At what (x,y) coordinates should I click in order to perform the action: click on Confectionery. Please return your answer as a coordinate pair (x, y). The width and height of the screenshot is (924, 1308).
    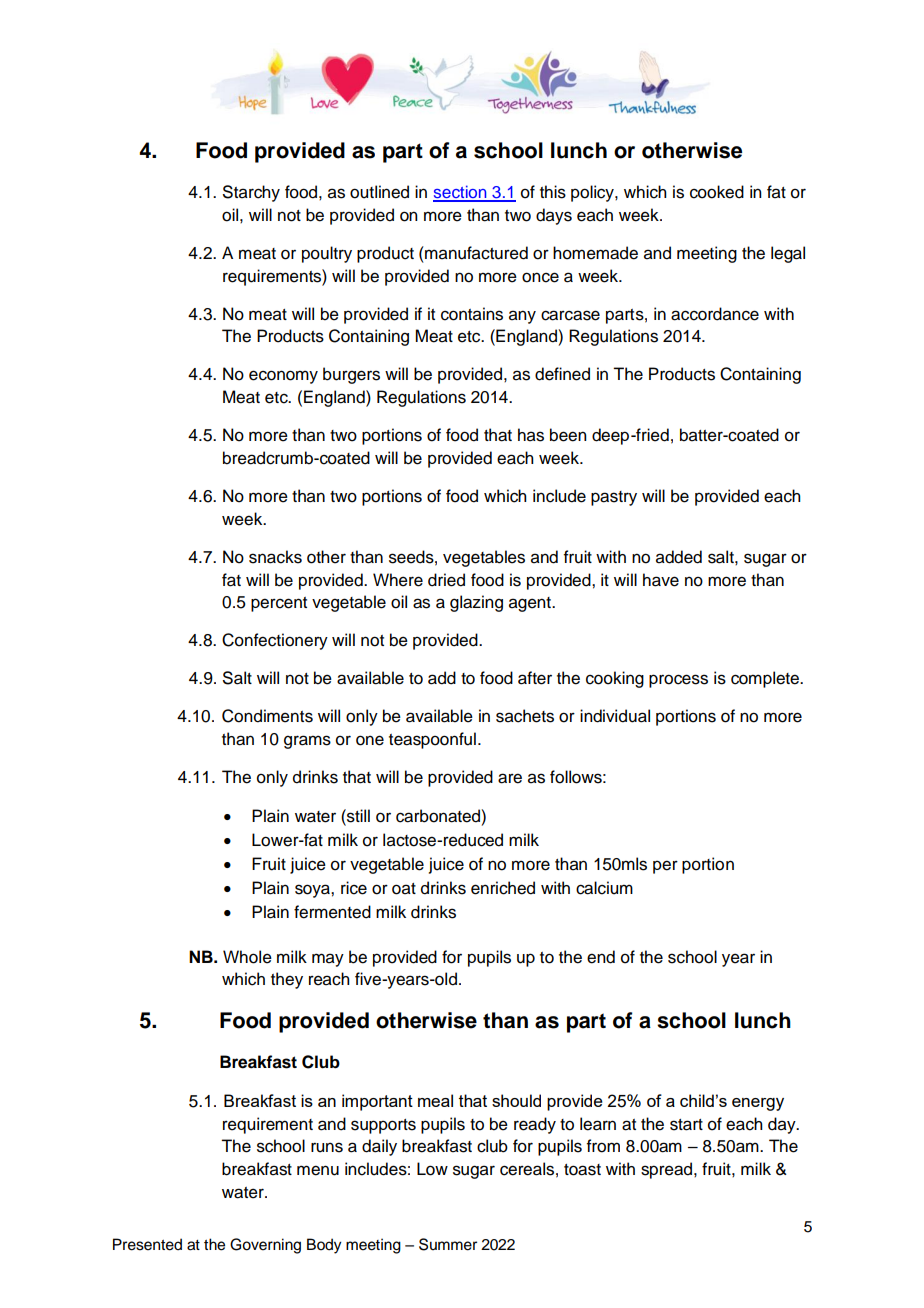
    Looking at the image, I should click on (275, 641).
